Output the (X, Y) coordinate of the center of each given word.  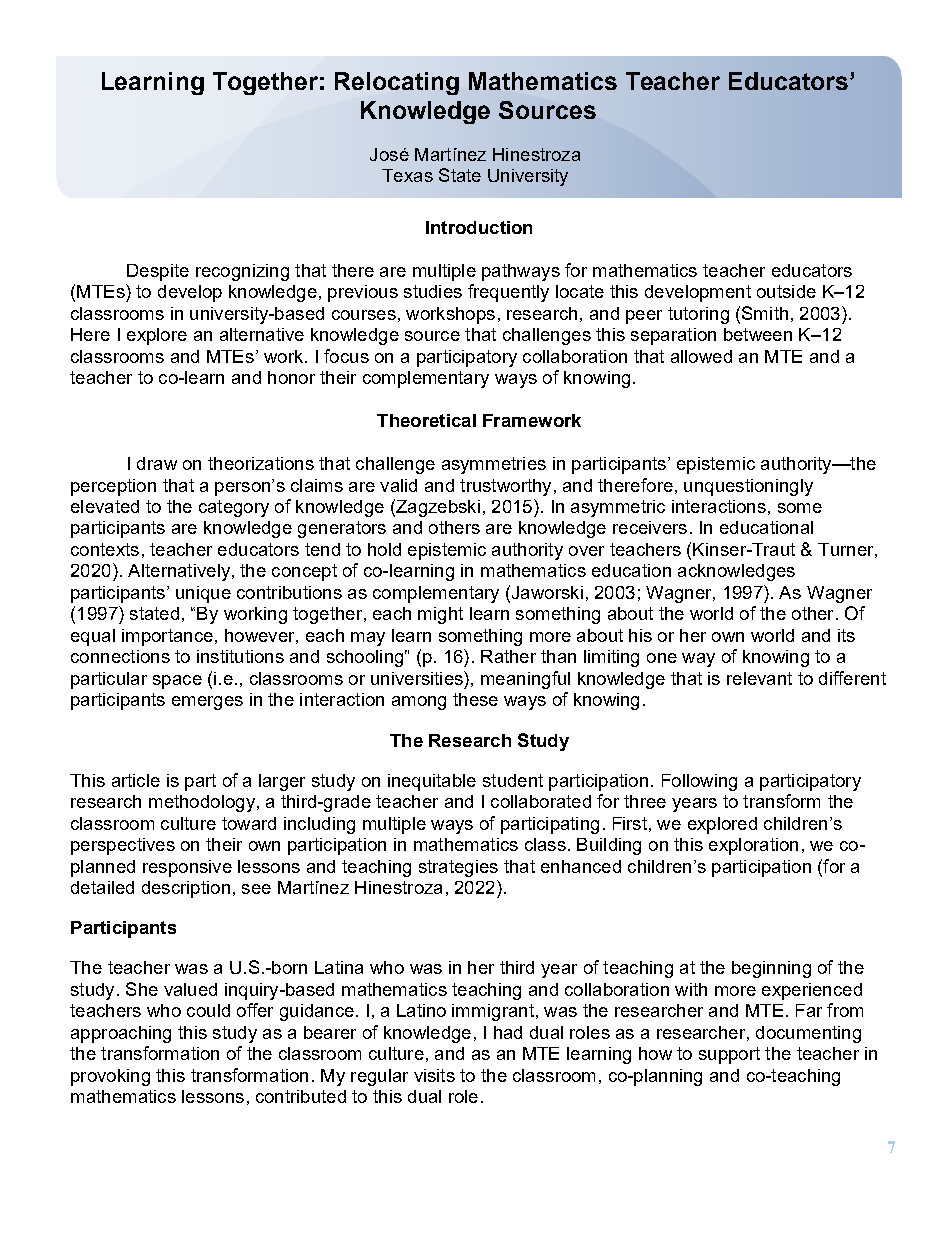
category (234, 508)
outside (786, 291)
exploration (753, 846)
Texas (407, 175)
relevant (759, 678)
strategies (458, 868)
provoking (110, 1077)
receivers (650, 527)
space (177, 682)
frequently (508, 293)
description (186, 889)
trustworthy (505, 487)
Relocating (397, 83)
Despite (158, 272)
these (475, 699)
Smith (765, 313)
